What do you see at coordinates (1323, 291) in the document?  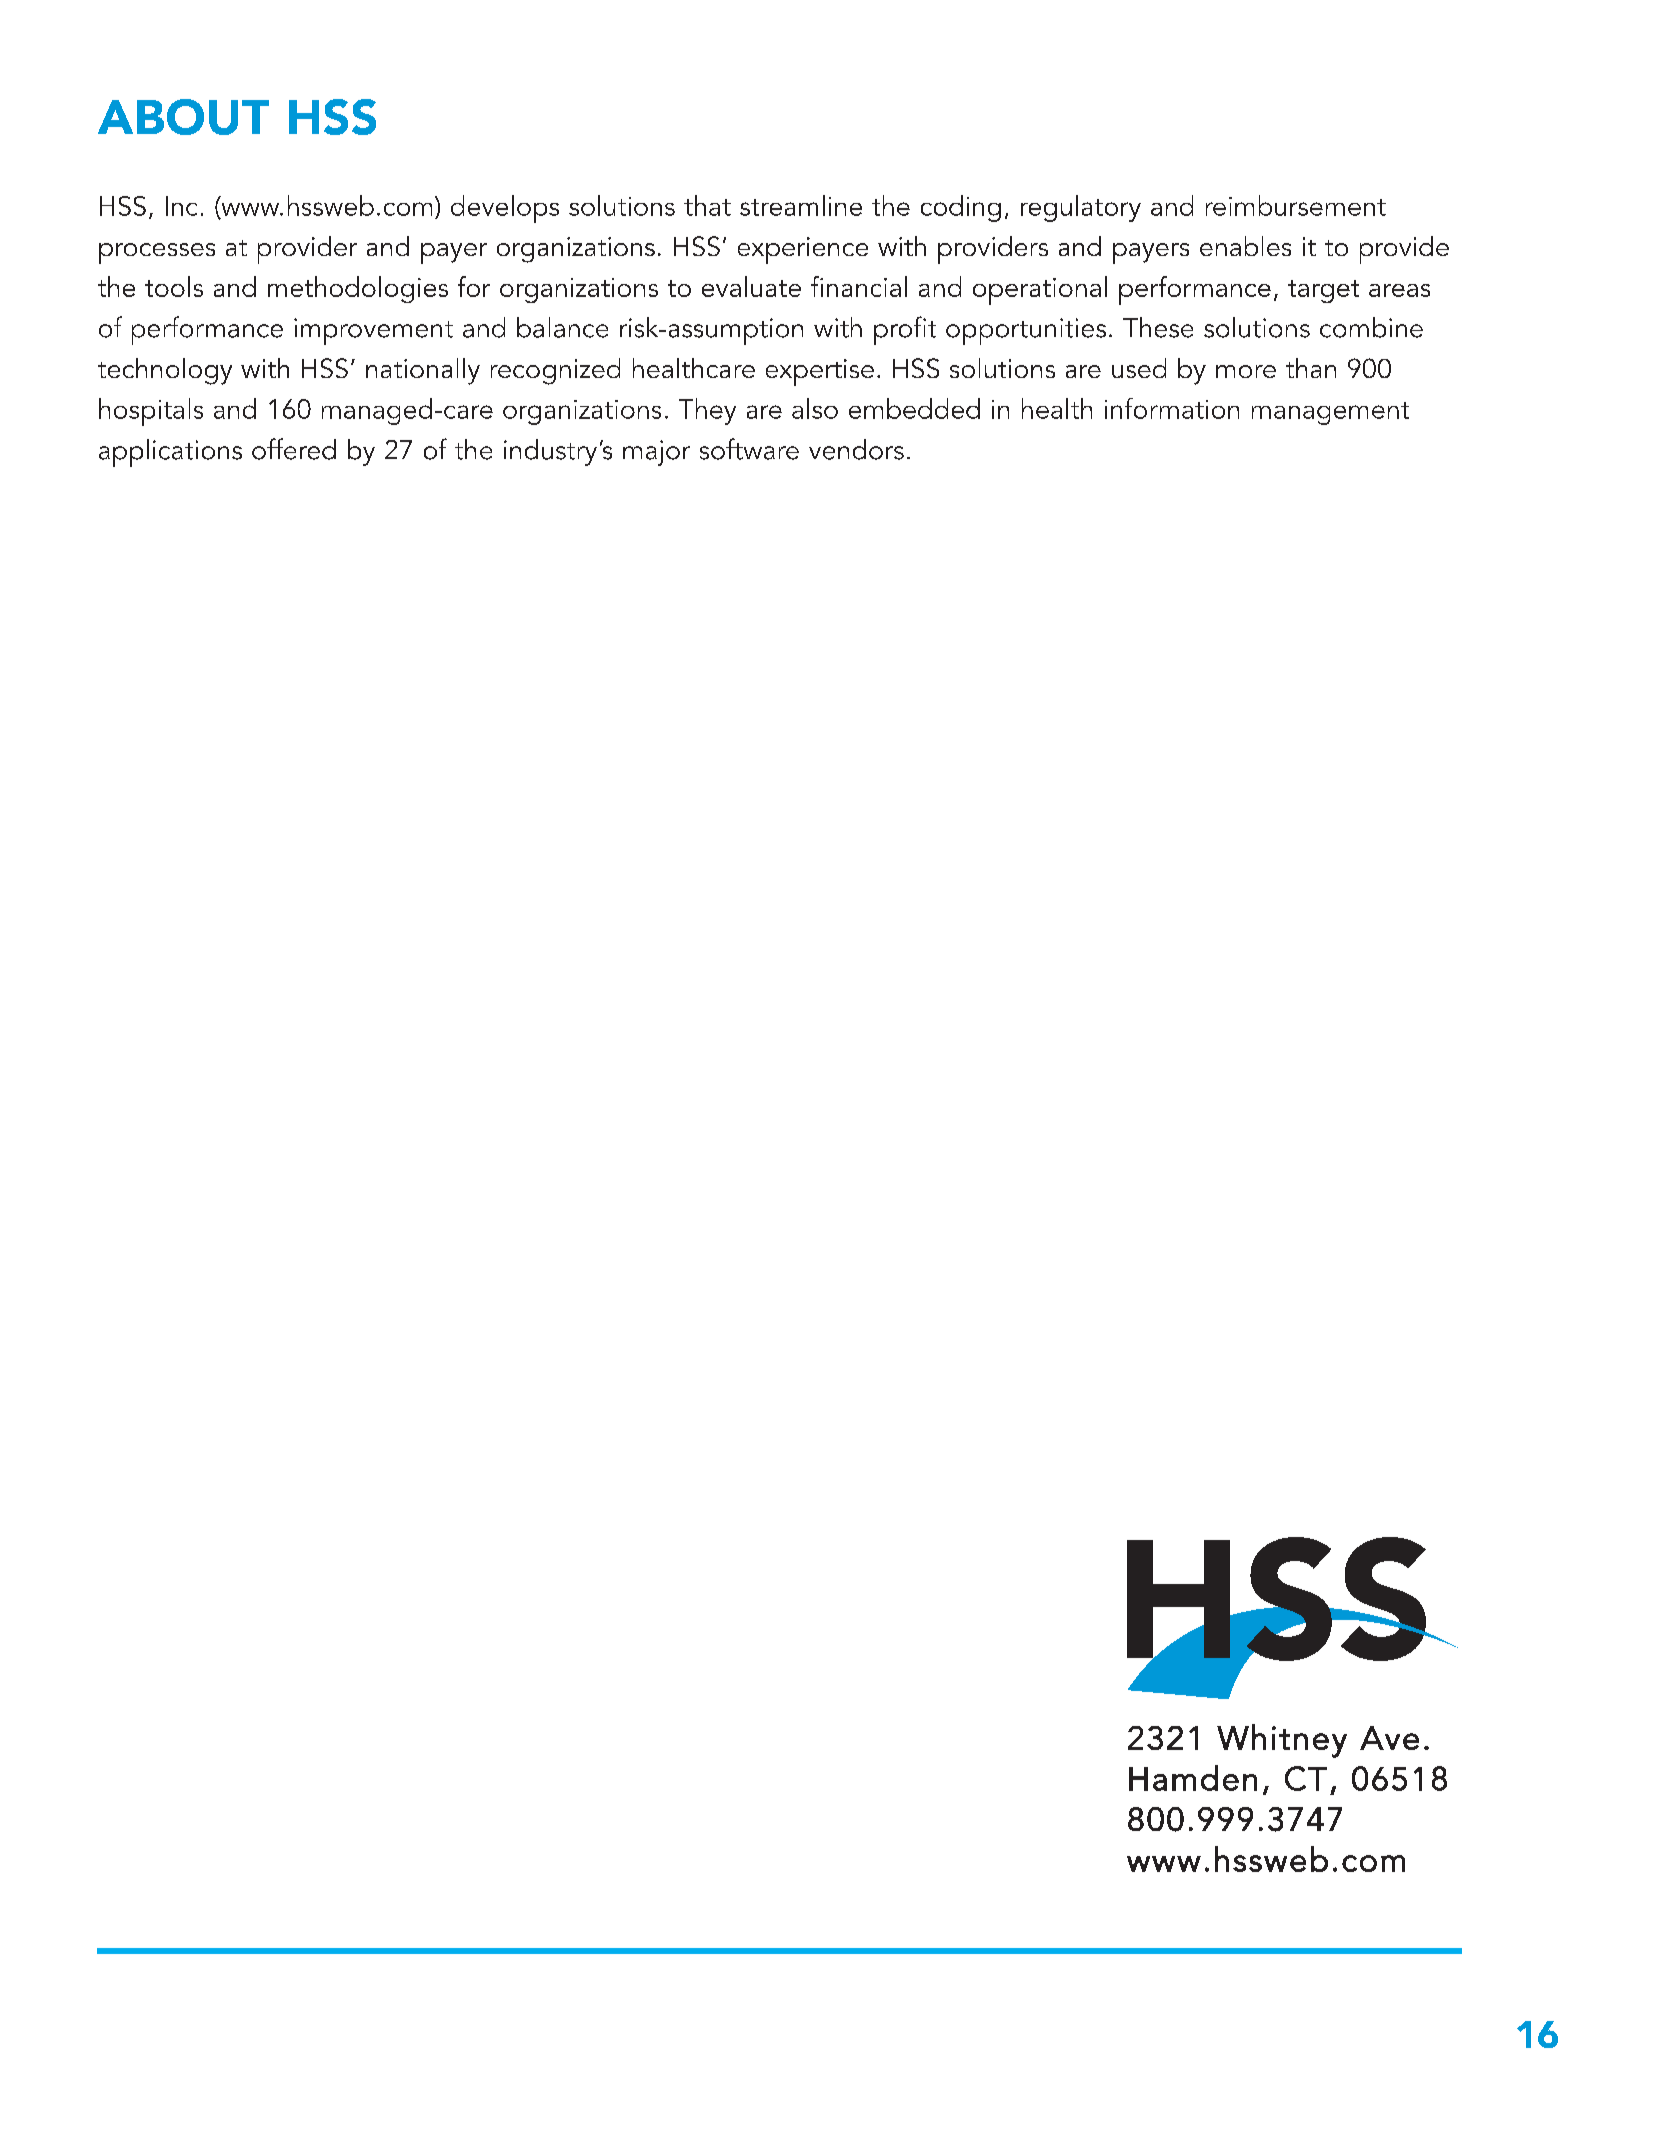 I see `target` at bounding box center [1323, 291].
